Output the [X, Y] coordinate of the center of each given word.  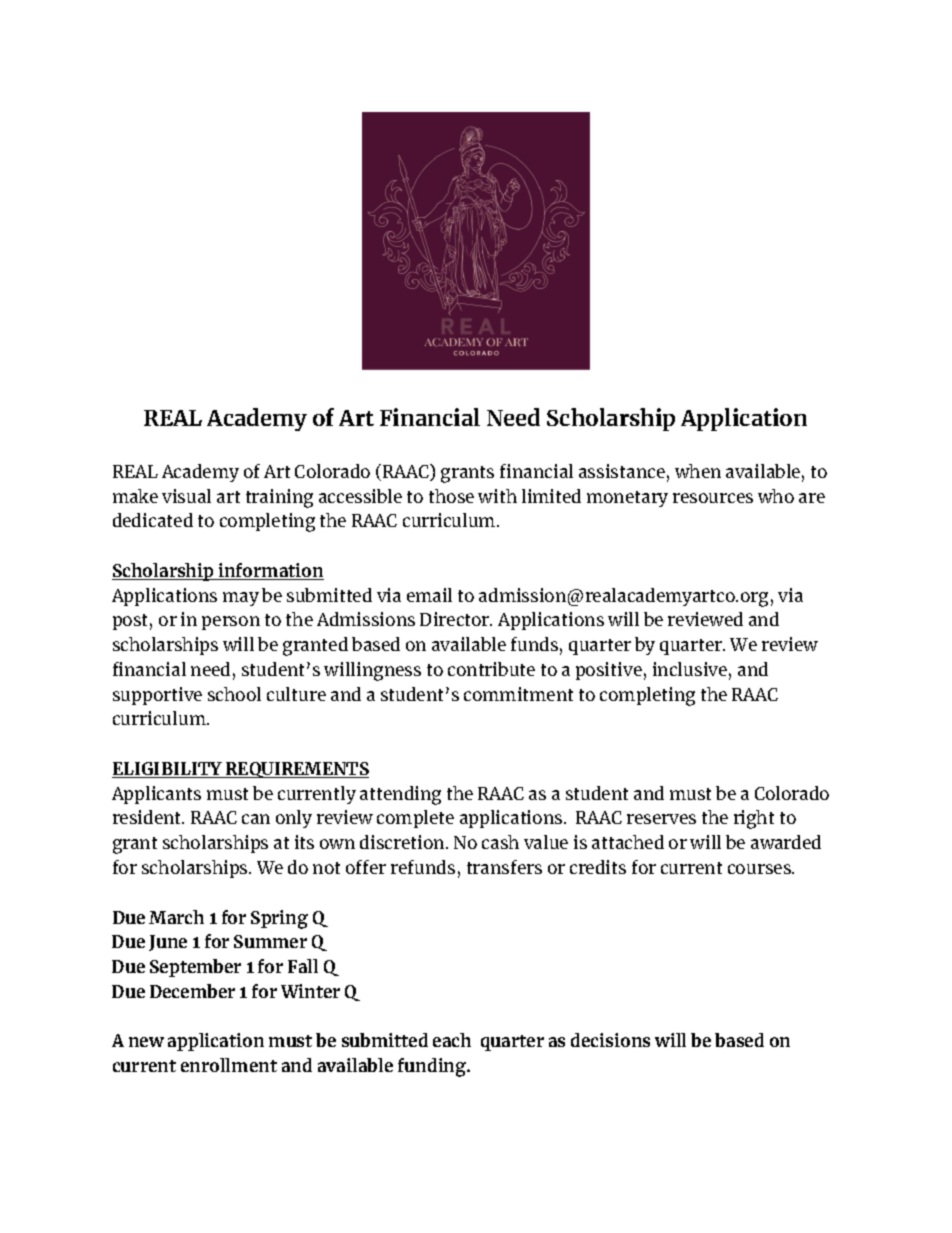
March [176, 917]
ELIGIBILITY [168, 770]
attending [400, 795]
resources [713, 498]
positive [609, 671]
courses [760, 869]
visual [186, 496]
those [451, 496]
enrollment [229, 1065]
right [754, 819]
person [231, 623]
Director [456, 619]
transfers [504, 867]
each [452, 1040]
